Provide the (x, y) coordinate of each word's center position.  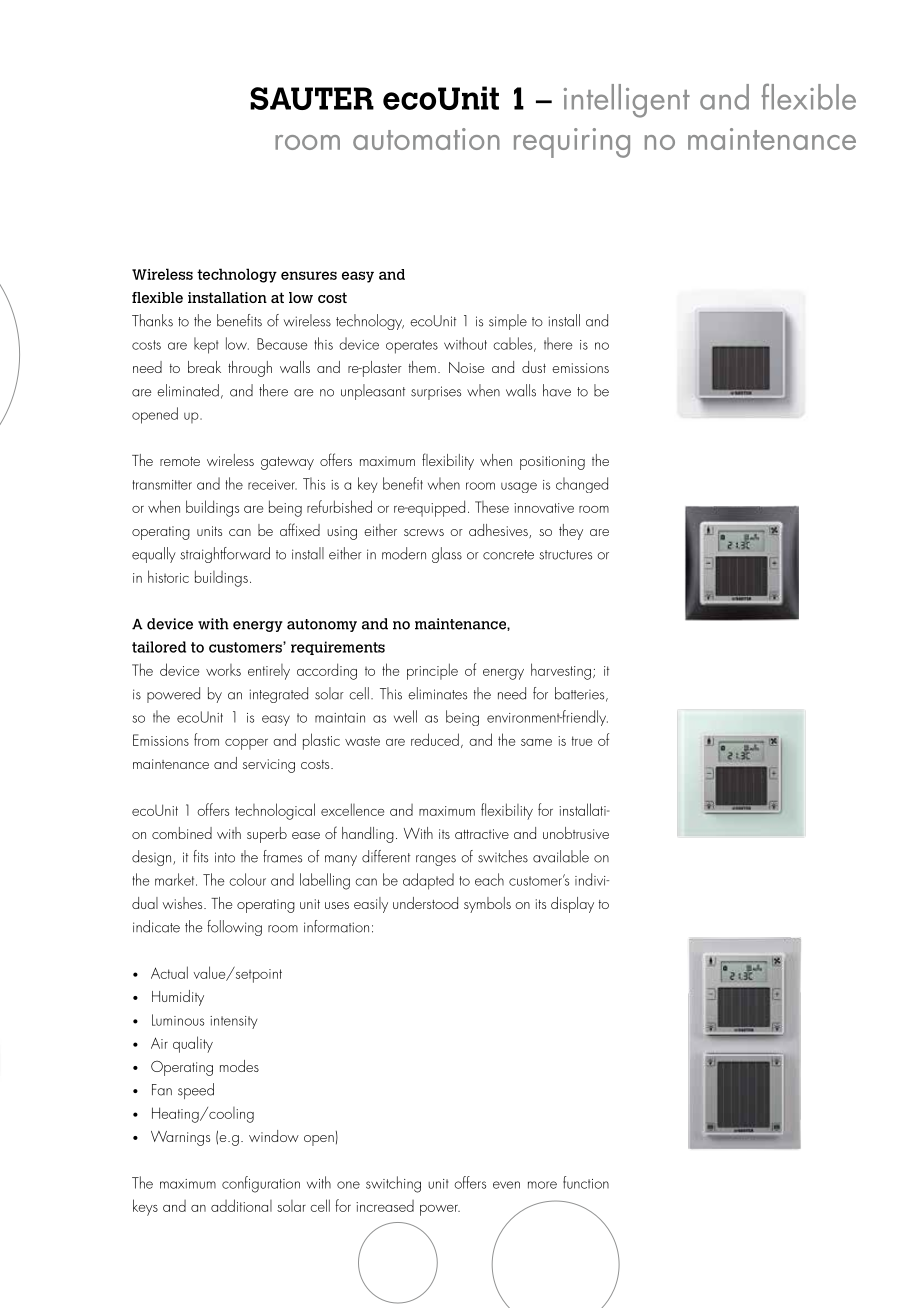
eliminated (188, 390)
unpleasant (373, 392)
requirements (338, 648)
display (572, 905)
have (557, 390)
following (234, 928)
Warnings (180, 1138)
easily (371, 905)
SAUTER (312, 98)
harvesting (561, 671)
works (223, 670)
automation (426, 139)
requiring (572, 143)
